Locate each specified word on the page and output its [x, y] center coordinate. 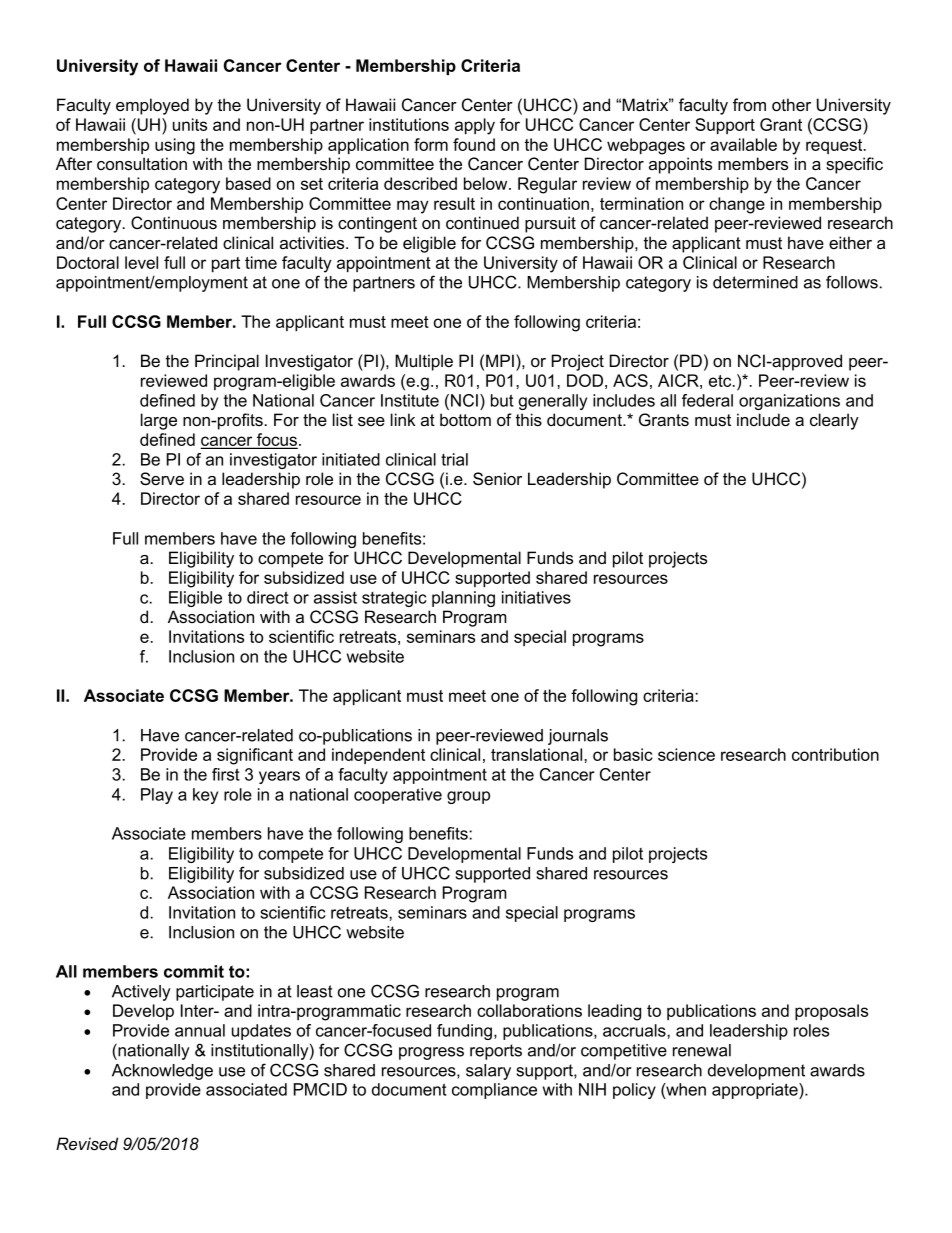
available [743, 144]
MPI [500, 360]
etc [721, 381]
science [686, 754]
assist [335, 597]
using [175, 146]
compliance [494, 1091]
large [159, 421]
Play [157, 796]
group [468, 797]
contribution [835, 754]
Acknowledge [162, 1072]
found [474, 144]
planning [463, 599]
